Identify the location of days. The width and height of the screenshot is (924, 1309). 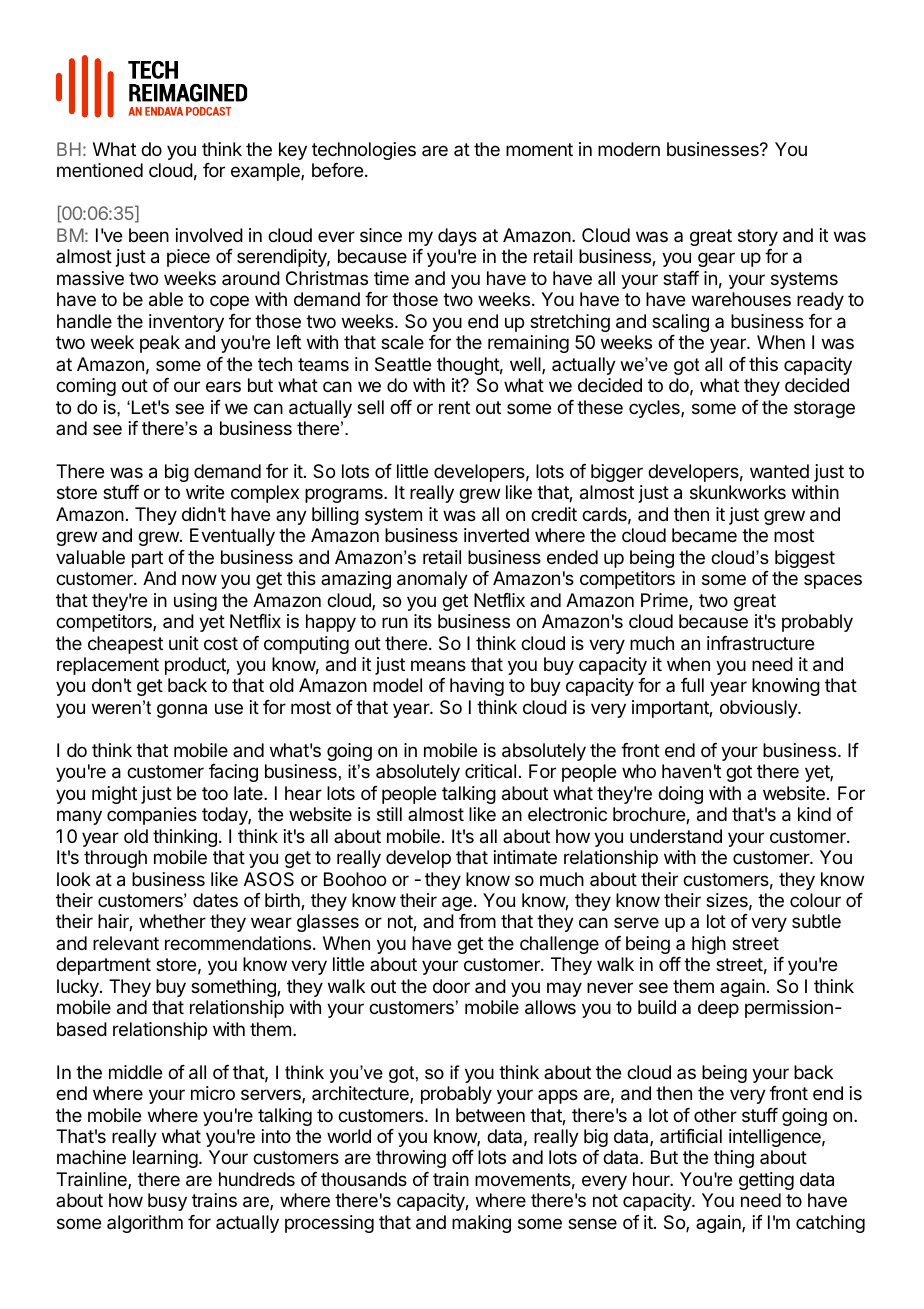
(457, 237).
